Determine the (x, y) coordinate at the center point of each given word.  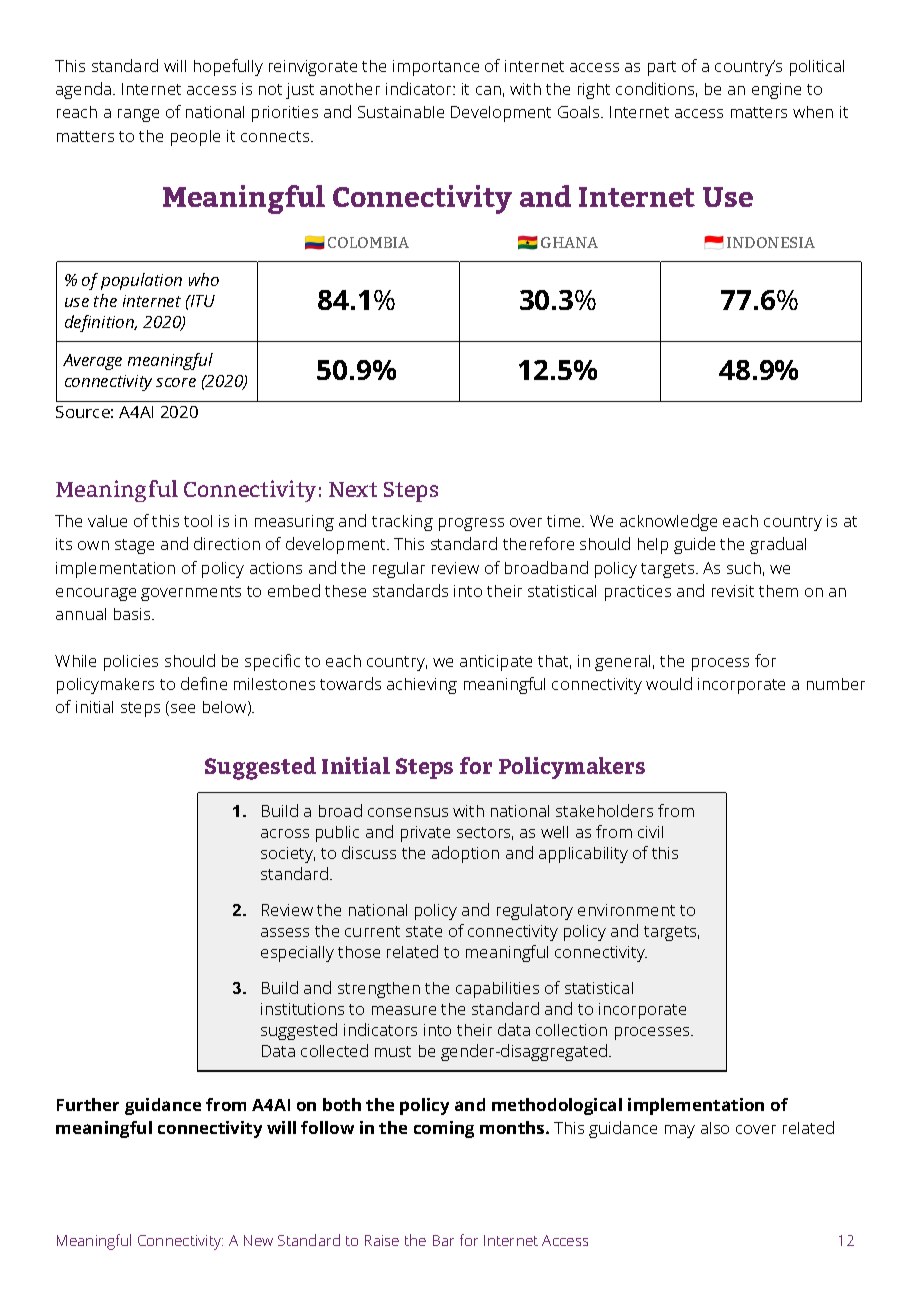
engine (776, 91)
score (176, 382)
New (258, 1240)
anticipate (496, 663)
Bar (443, 1240)
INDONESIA (771, 242)
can (488, 90)
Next (353, 489)
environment (626, 910)
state (424, 931)
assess (285, 932)
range (138, 115)
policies (131, 663)
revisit (733, 591)
